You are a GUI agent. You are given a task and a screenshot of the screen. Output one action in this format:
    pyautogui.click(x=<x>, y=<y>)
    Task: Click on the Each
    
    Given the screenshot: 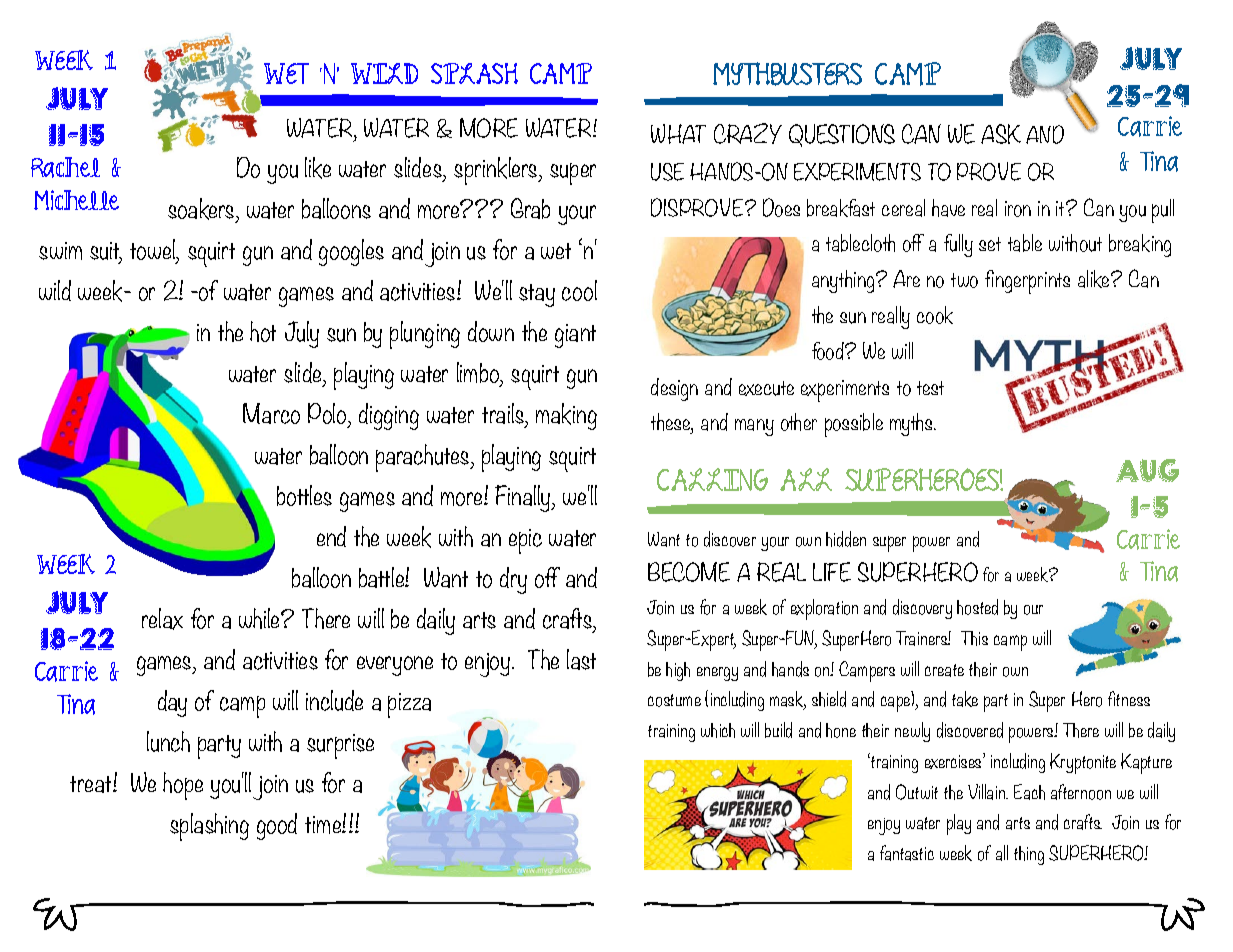 What is the action you would take?
    pyautogui.click(x=1029, y=792)
